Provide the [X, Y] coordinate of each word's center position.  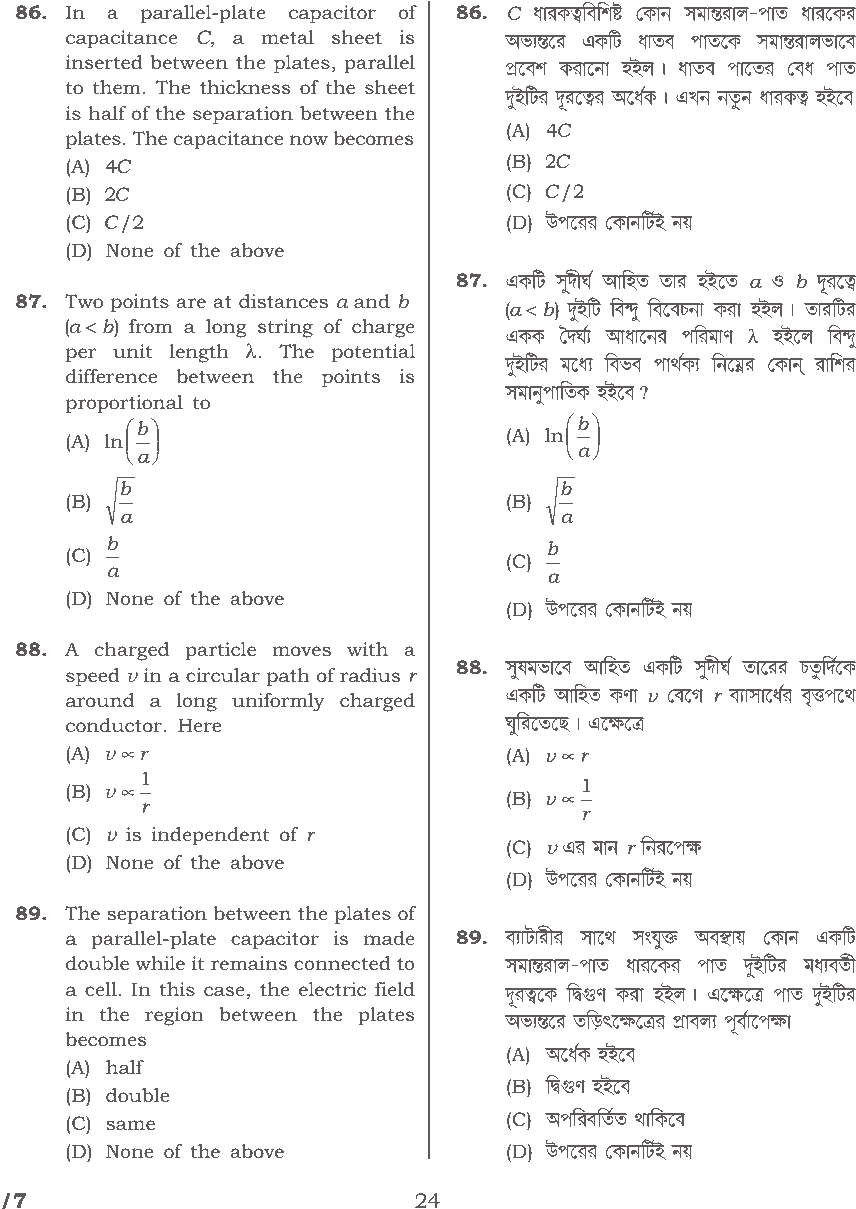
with [367, 649]
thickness [245, 87]
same [130, 1125]
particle [220, 651]
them [117, 87]
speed [93, 677]
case [224, 991]
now [309, 140]
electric [332, 989]
